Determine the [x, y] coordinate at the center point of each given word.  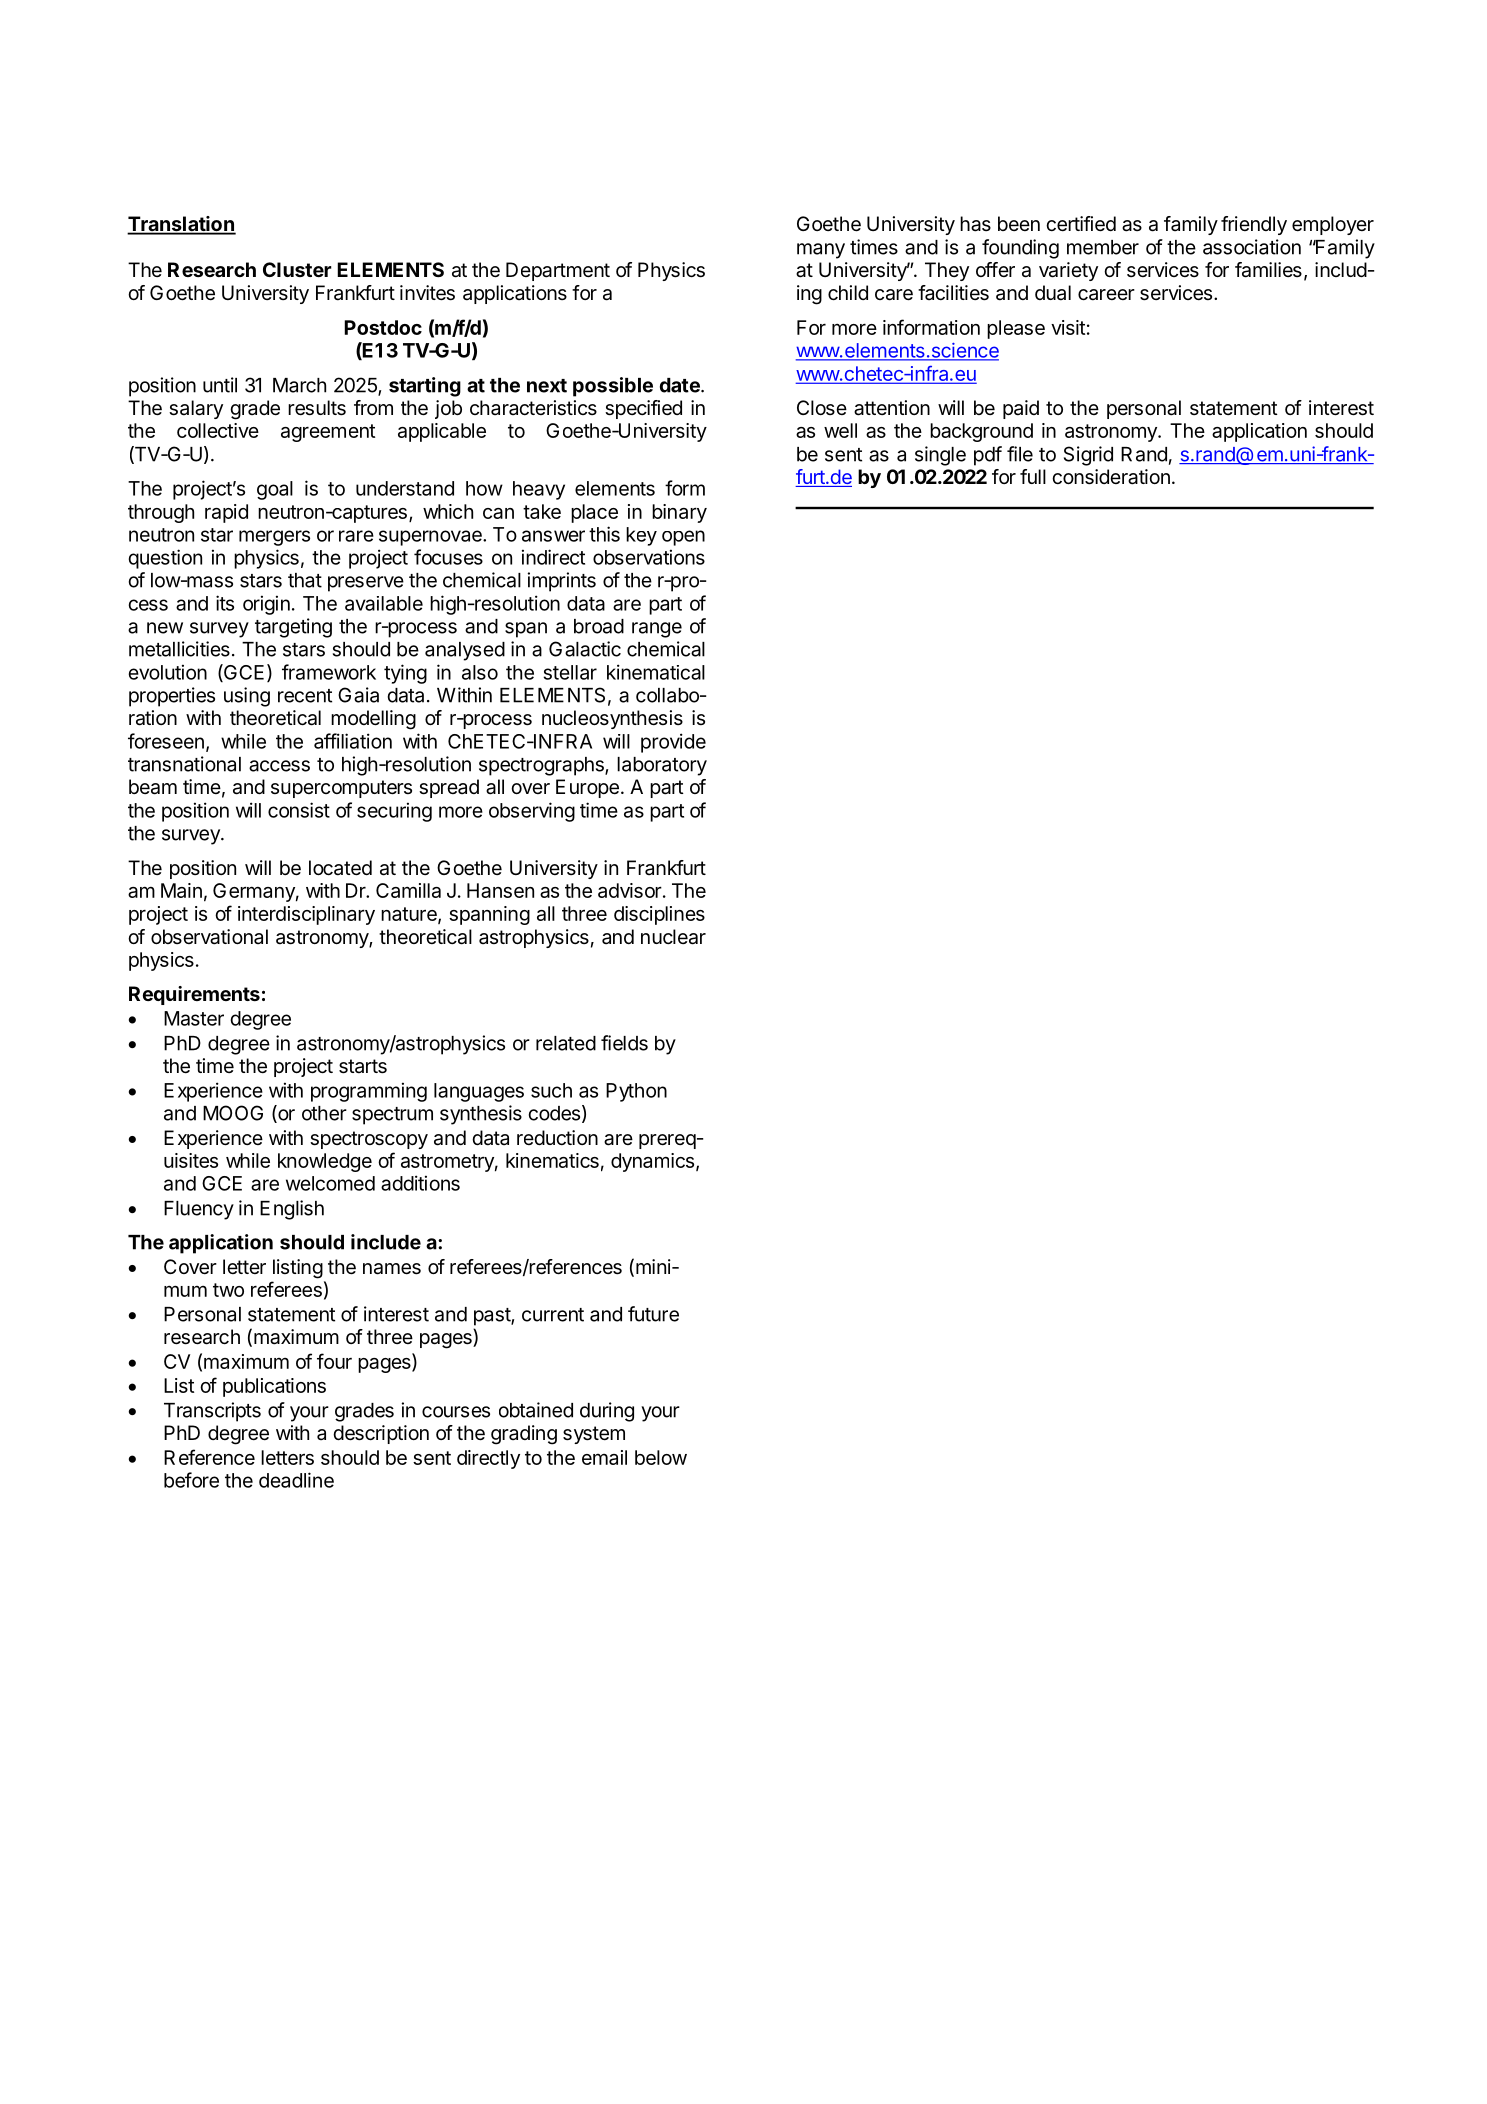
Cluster [297, 269]
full [1033, 476]
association [1252, 247]
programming [369, 1092]
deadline [296, 1480]
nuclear [673, 937]
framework [329, 672]
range [657, 630]
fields [624, 1043]
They [947, 271]
